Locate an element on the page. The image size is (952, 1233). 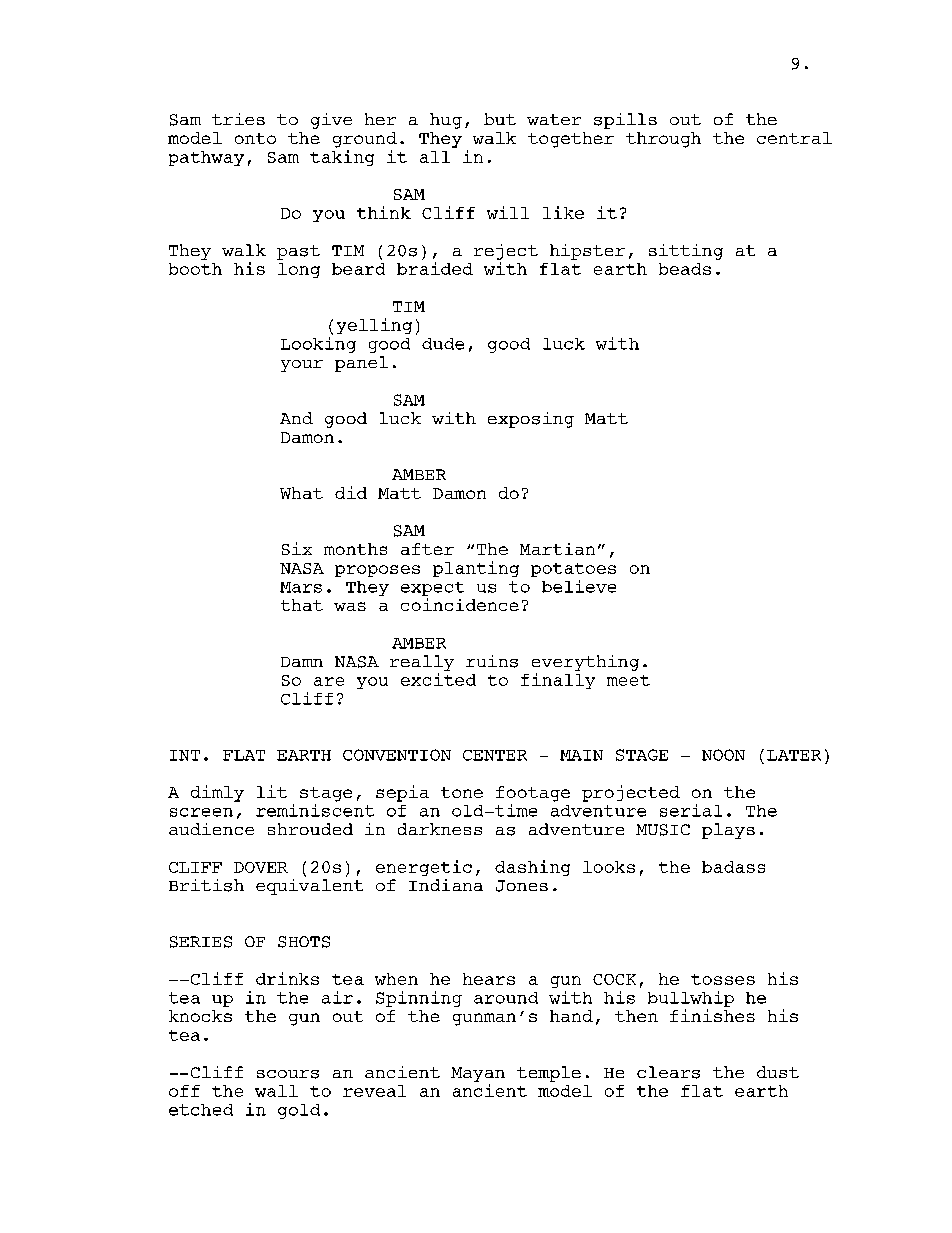
NOON is located at coordinates (723, 755).
